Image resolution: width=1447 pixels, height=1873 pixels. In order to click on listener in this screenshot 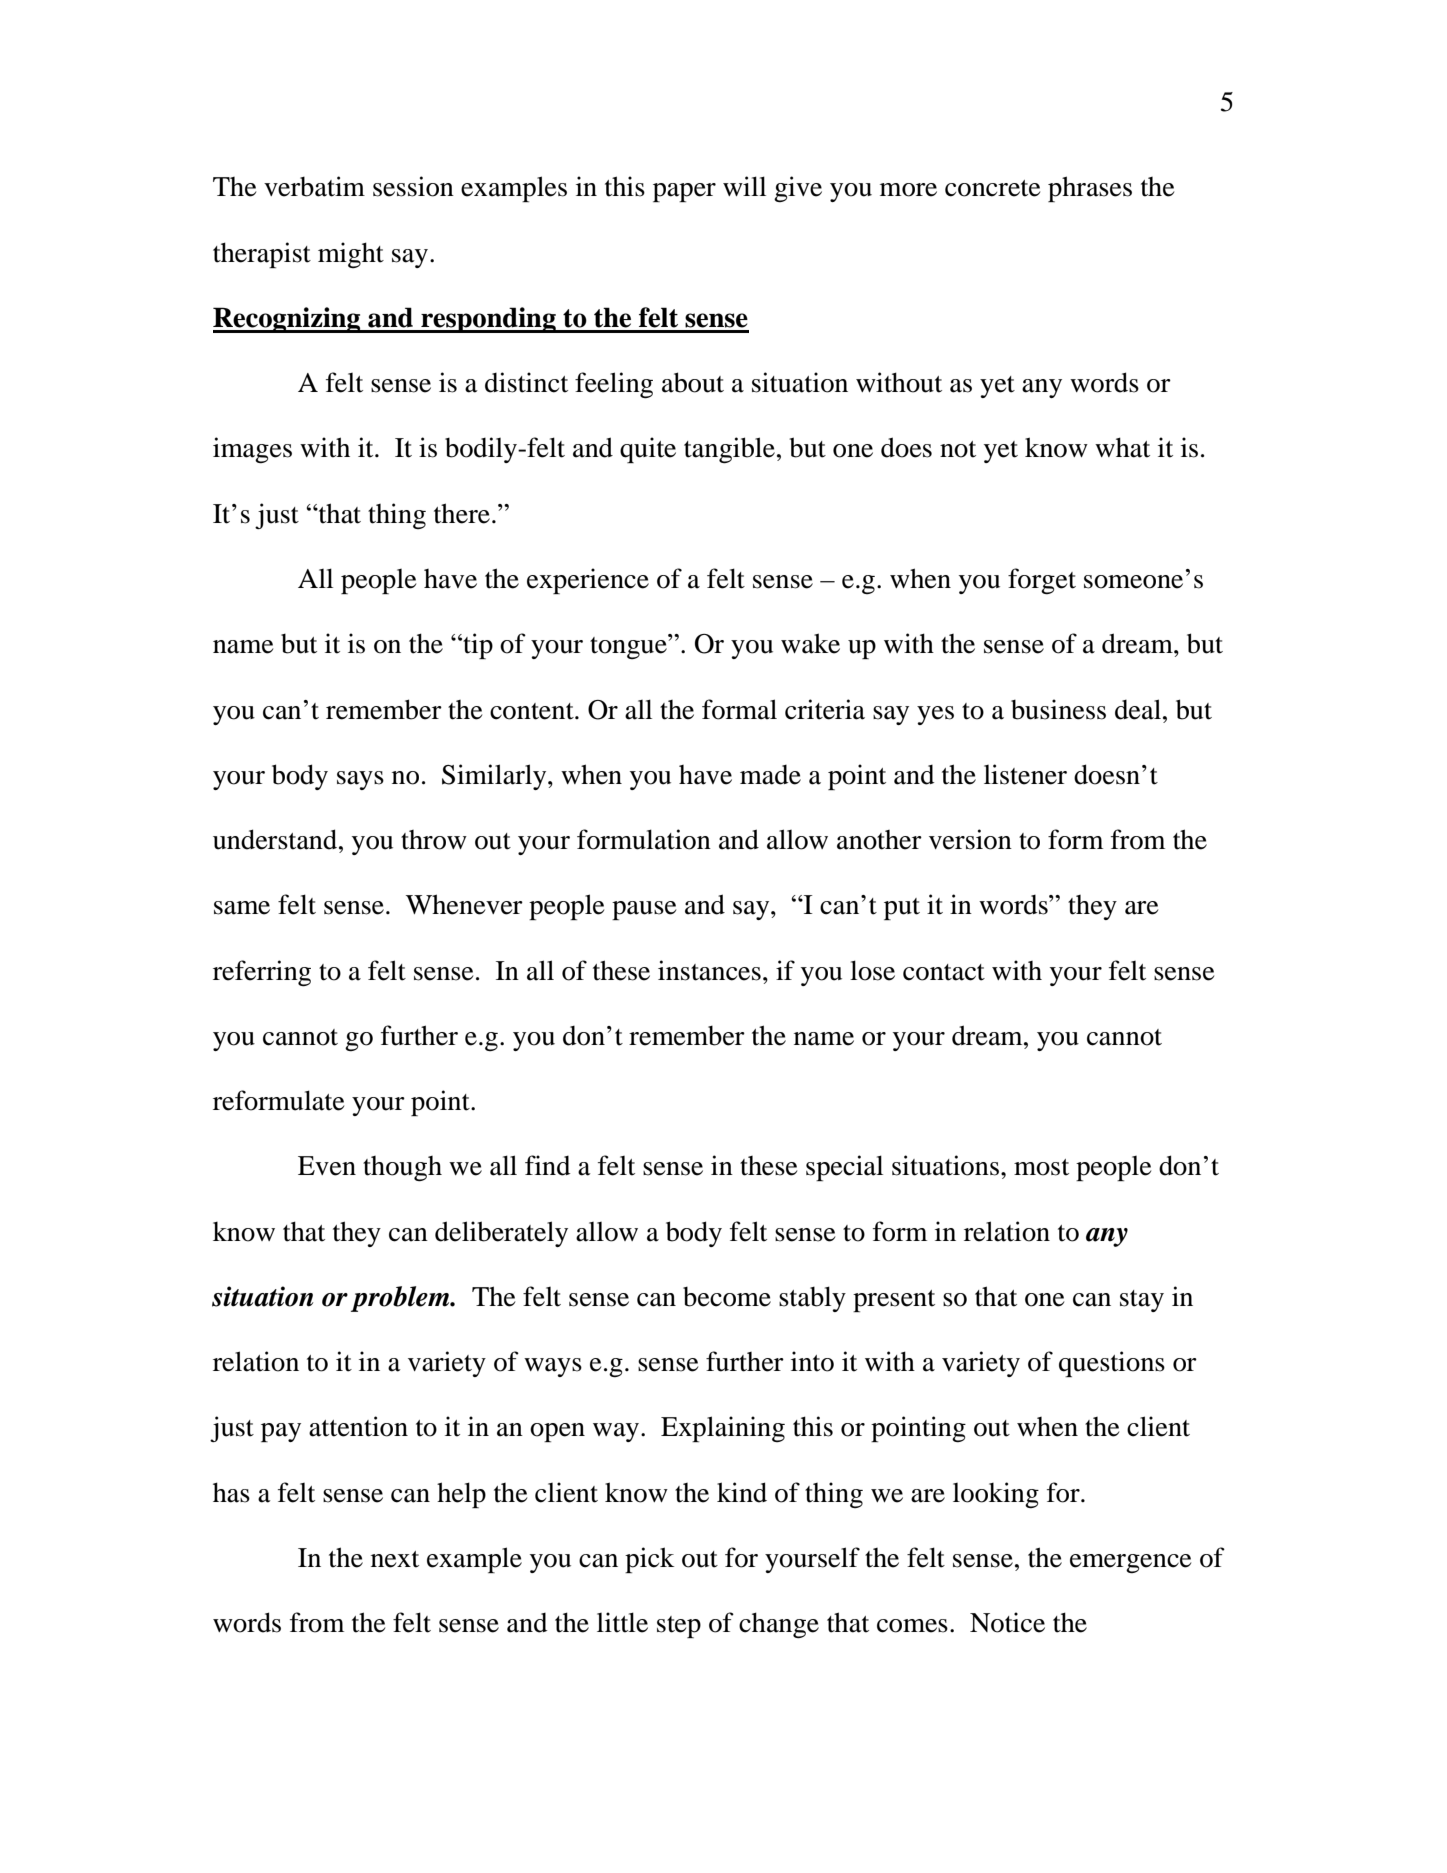, I will do `click(1025, 774)`.
